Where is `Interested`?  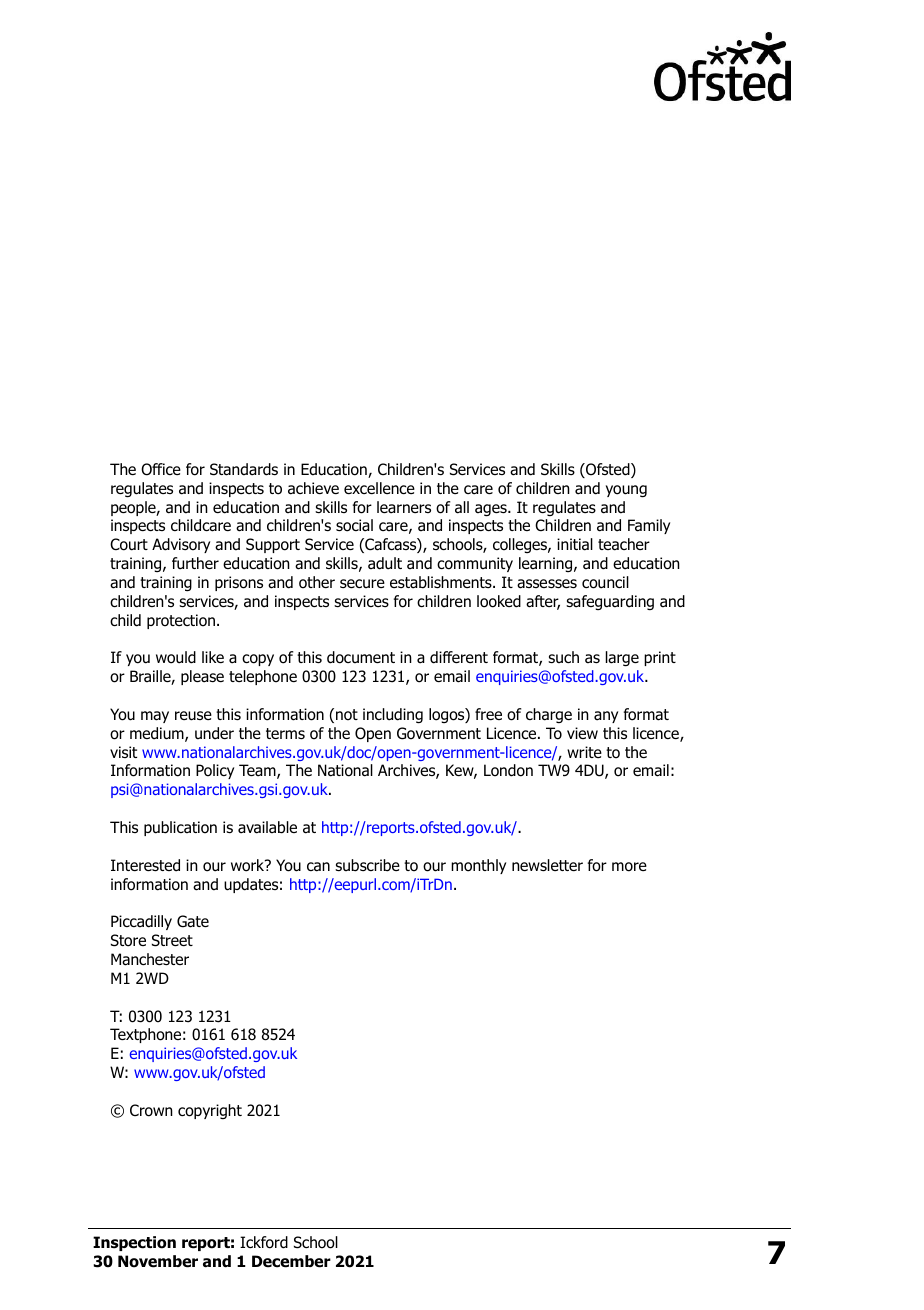 Interested is located at coordinates (145, 865).
